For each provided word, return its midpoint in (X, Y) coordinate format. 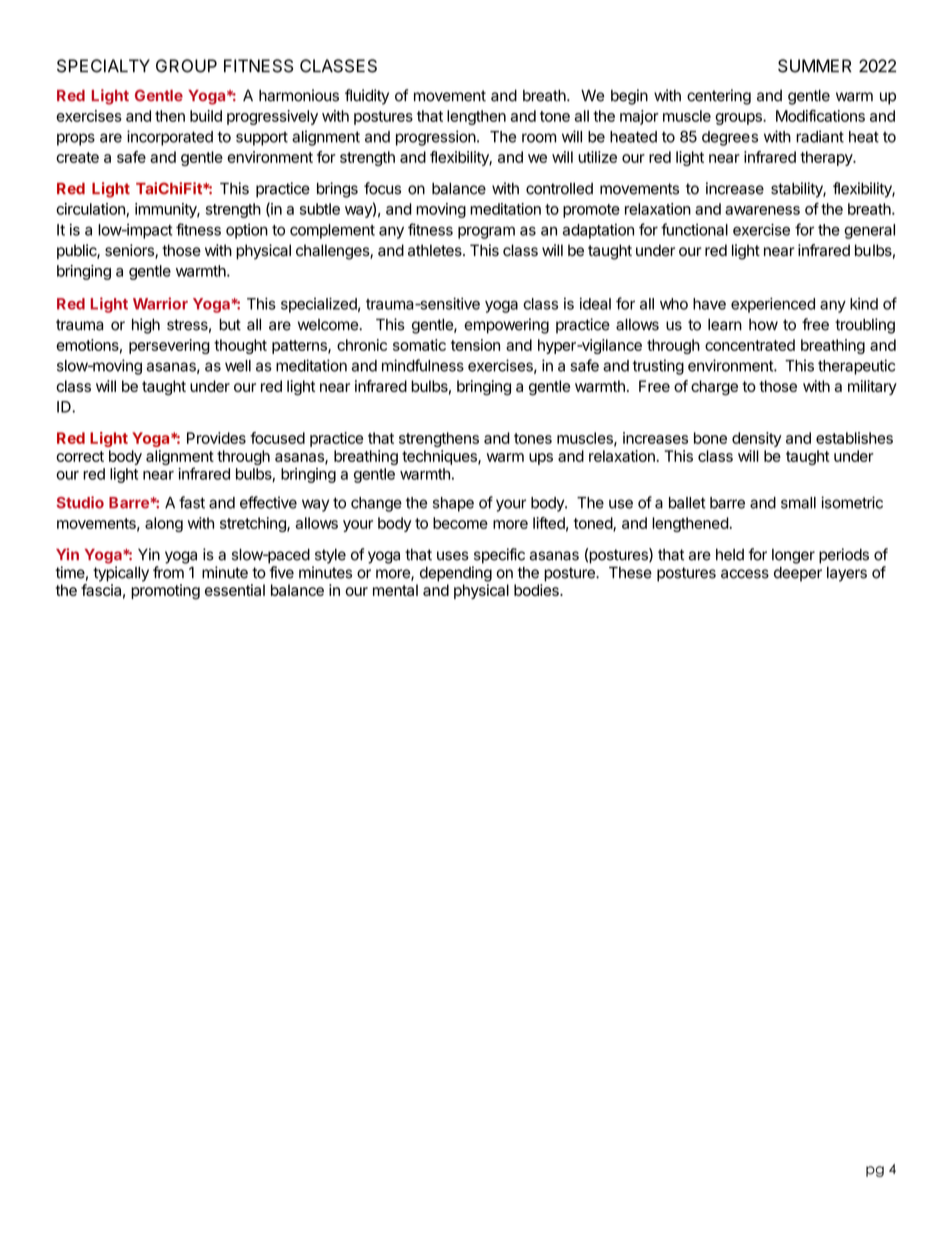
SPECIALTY (103, 66)
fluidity (367, 97)
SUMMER (815, 66)
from (168, 572)
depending (456, 574)
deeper (798, 574)
